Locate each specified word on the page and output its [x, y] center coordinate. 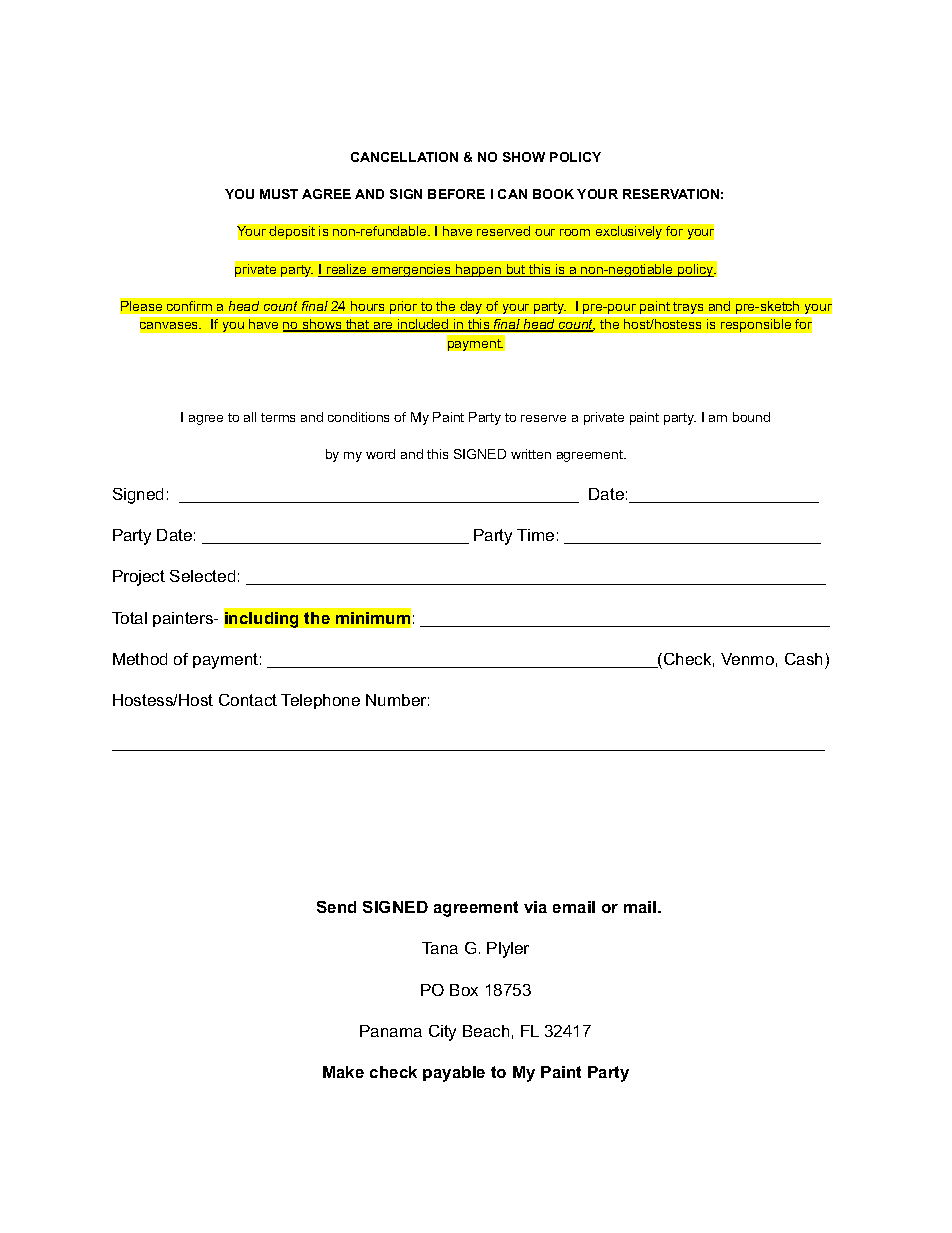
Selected [202, 576]
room [575, 232]
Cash [803, 659]
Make [343, 1072]
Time [535, 535]
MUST [279, 194]
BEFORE [456, 194]
